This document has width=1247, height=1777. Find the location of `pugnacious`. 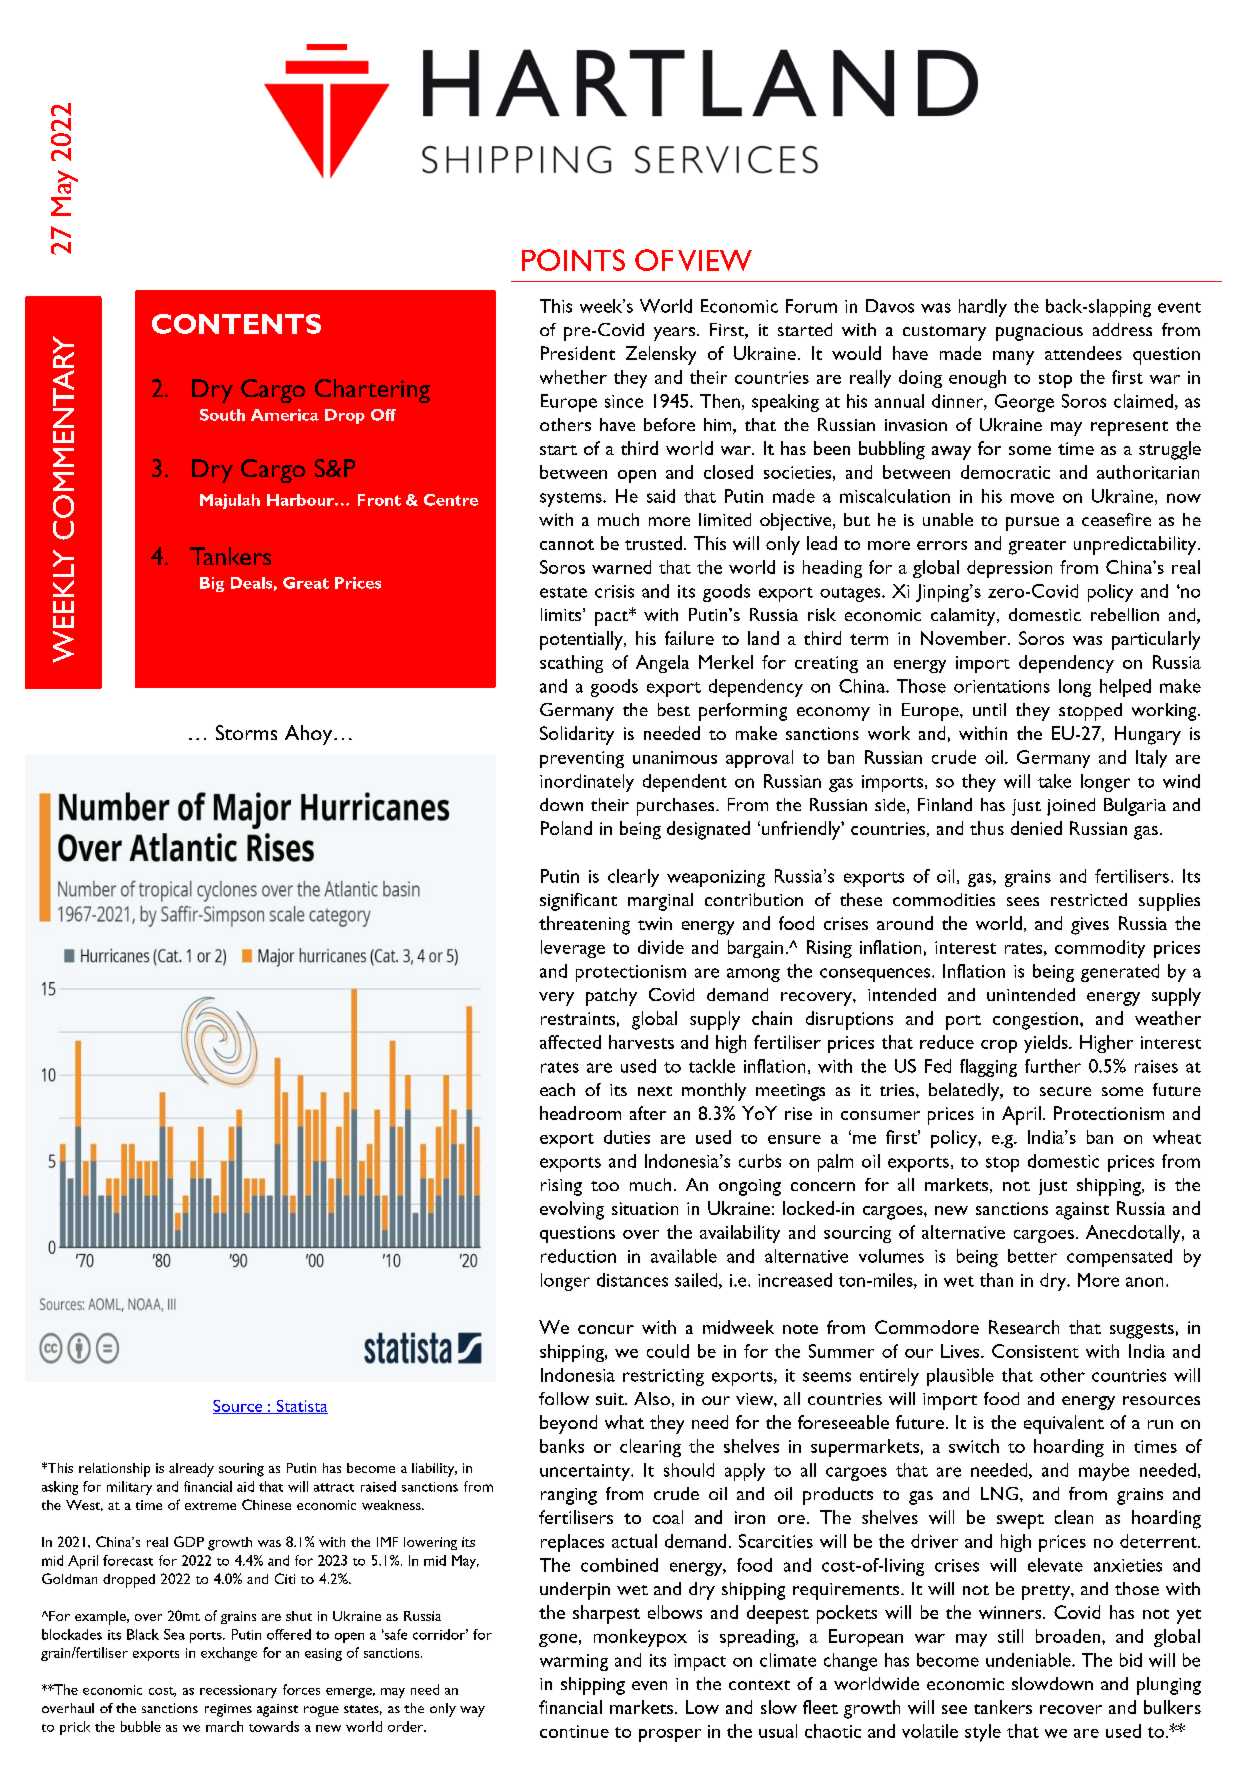

pugnacious is located at coordinates (1039, 332).
